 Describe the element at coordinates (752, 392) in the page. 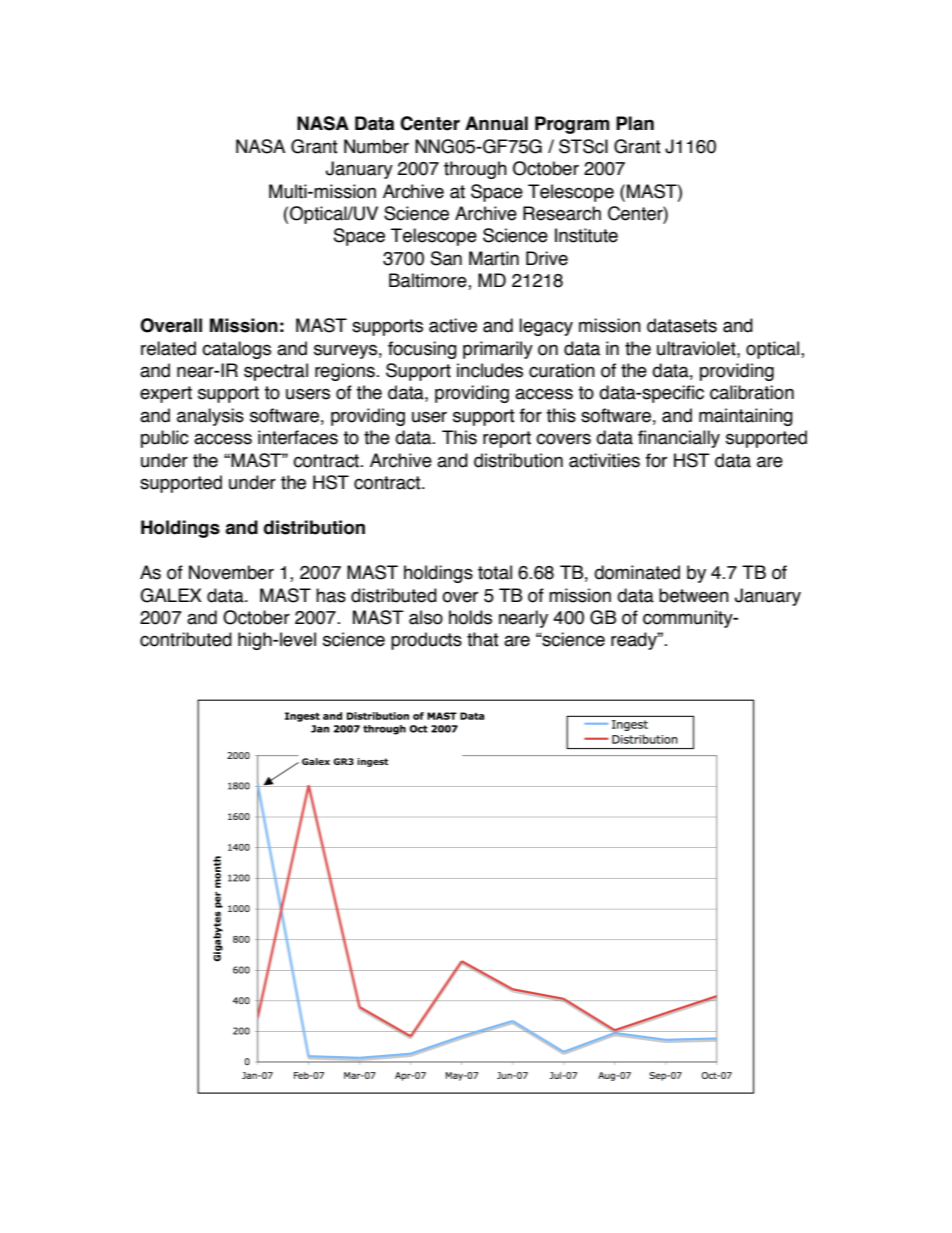

I see `calibration` at that location.
